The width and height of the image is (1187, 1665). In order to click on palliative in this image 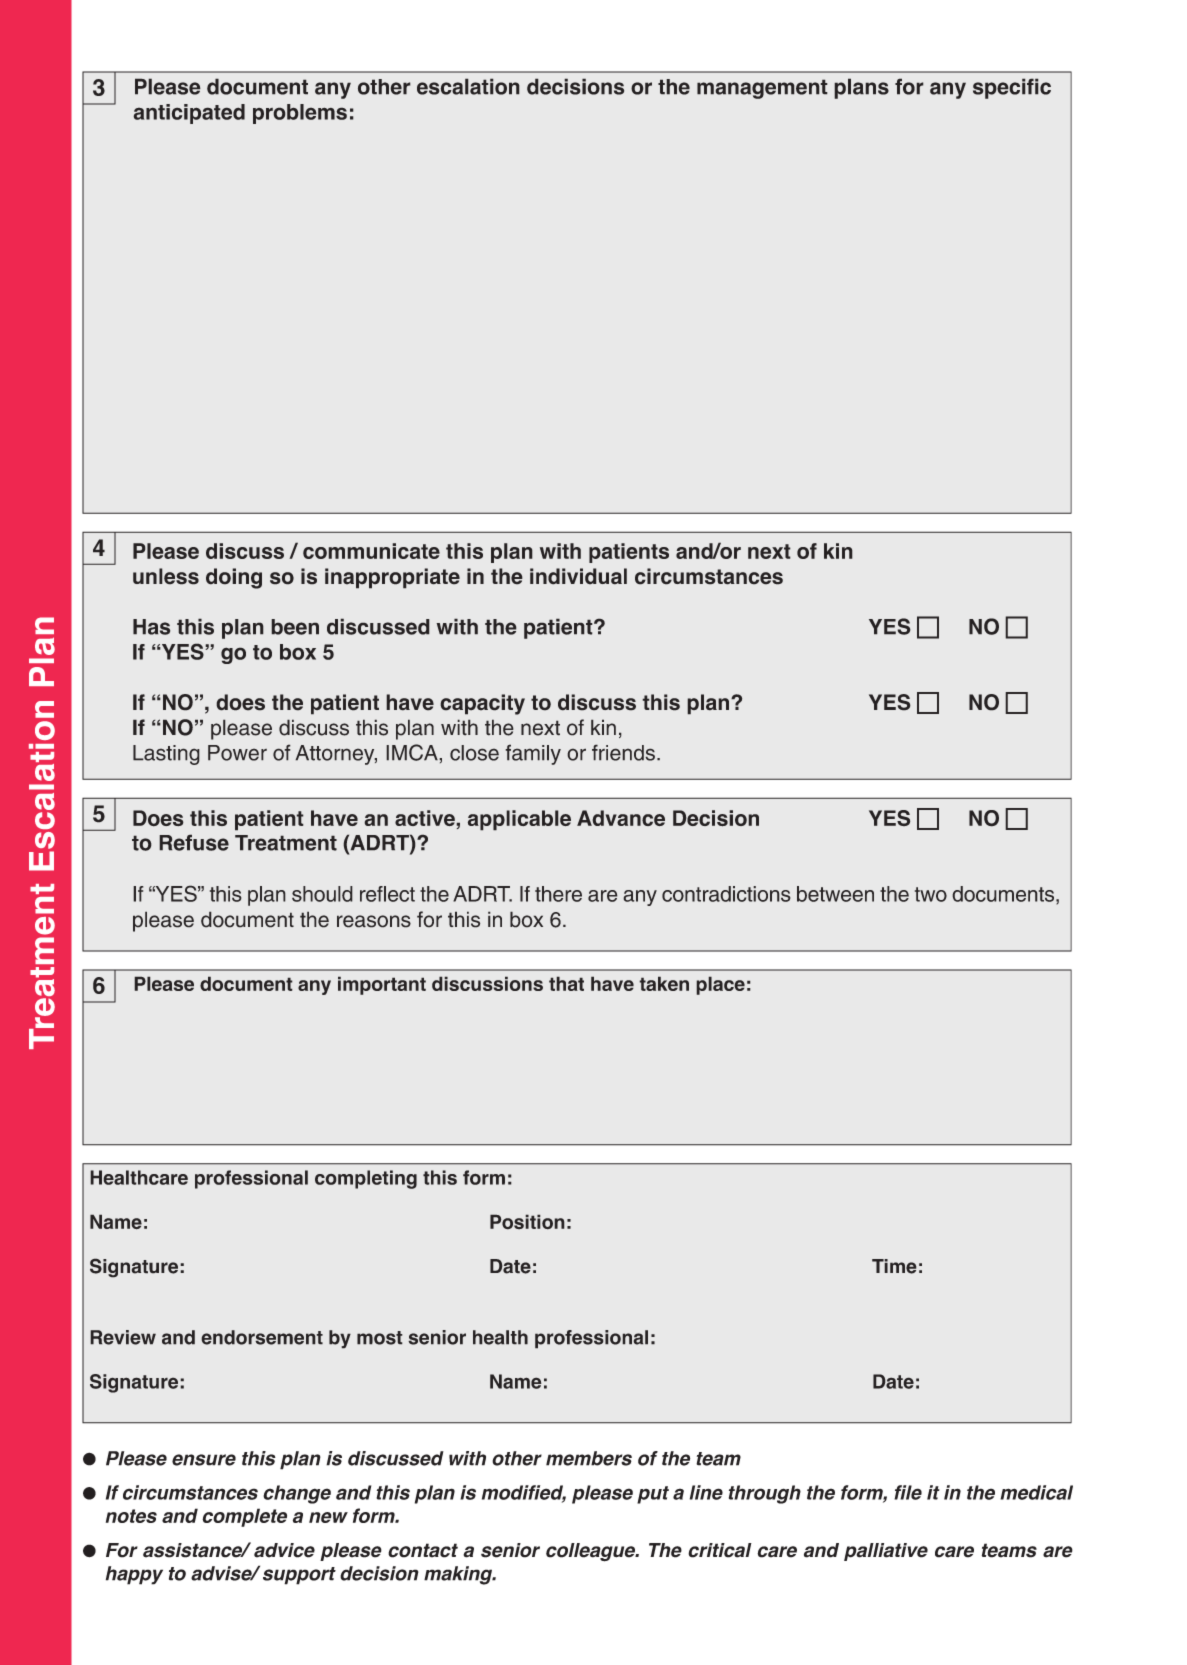, I will do `click(886, 1552)`.
